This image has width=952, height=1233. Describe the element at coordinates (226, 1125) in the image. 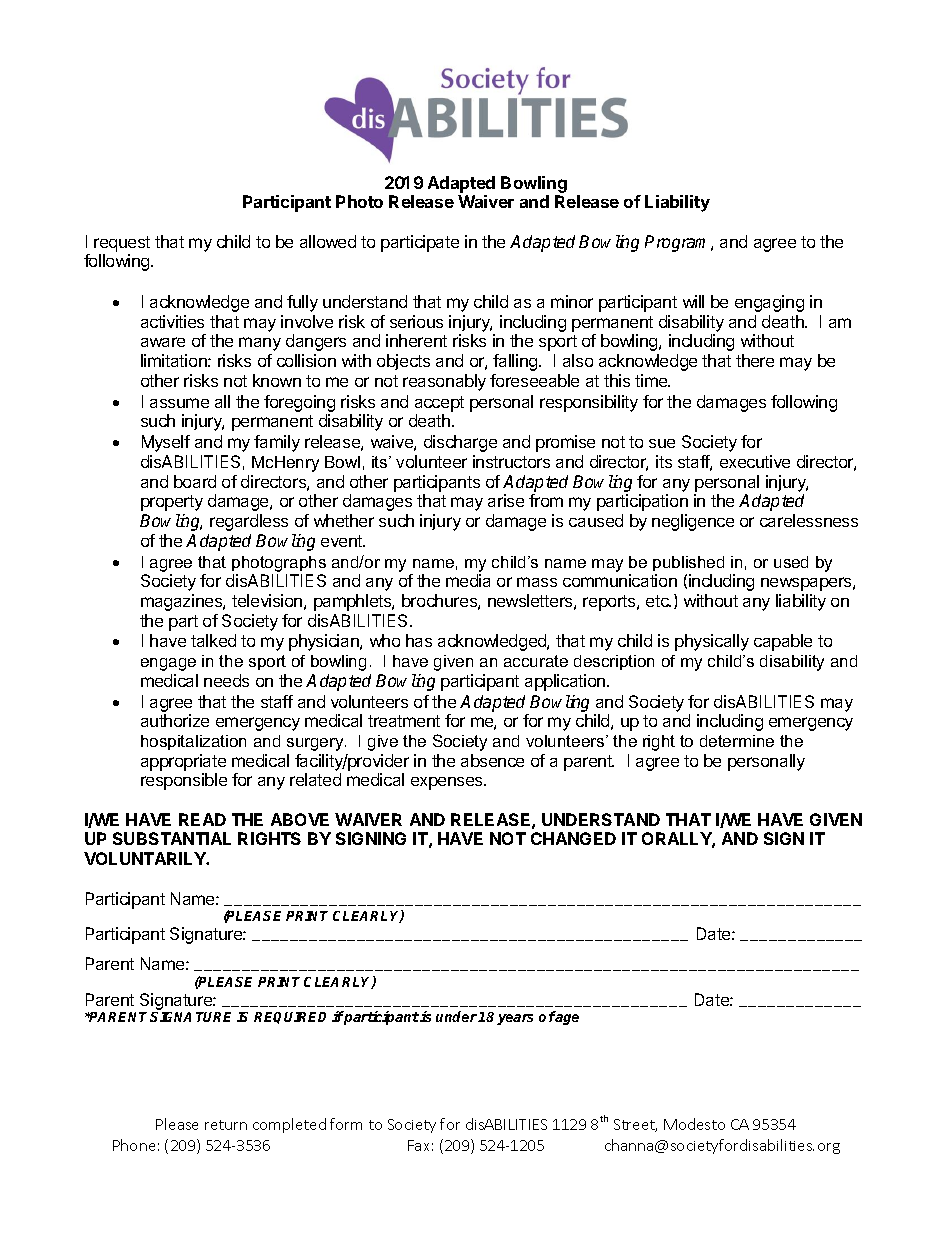

I see `return` at that location.
